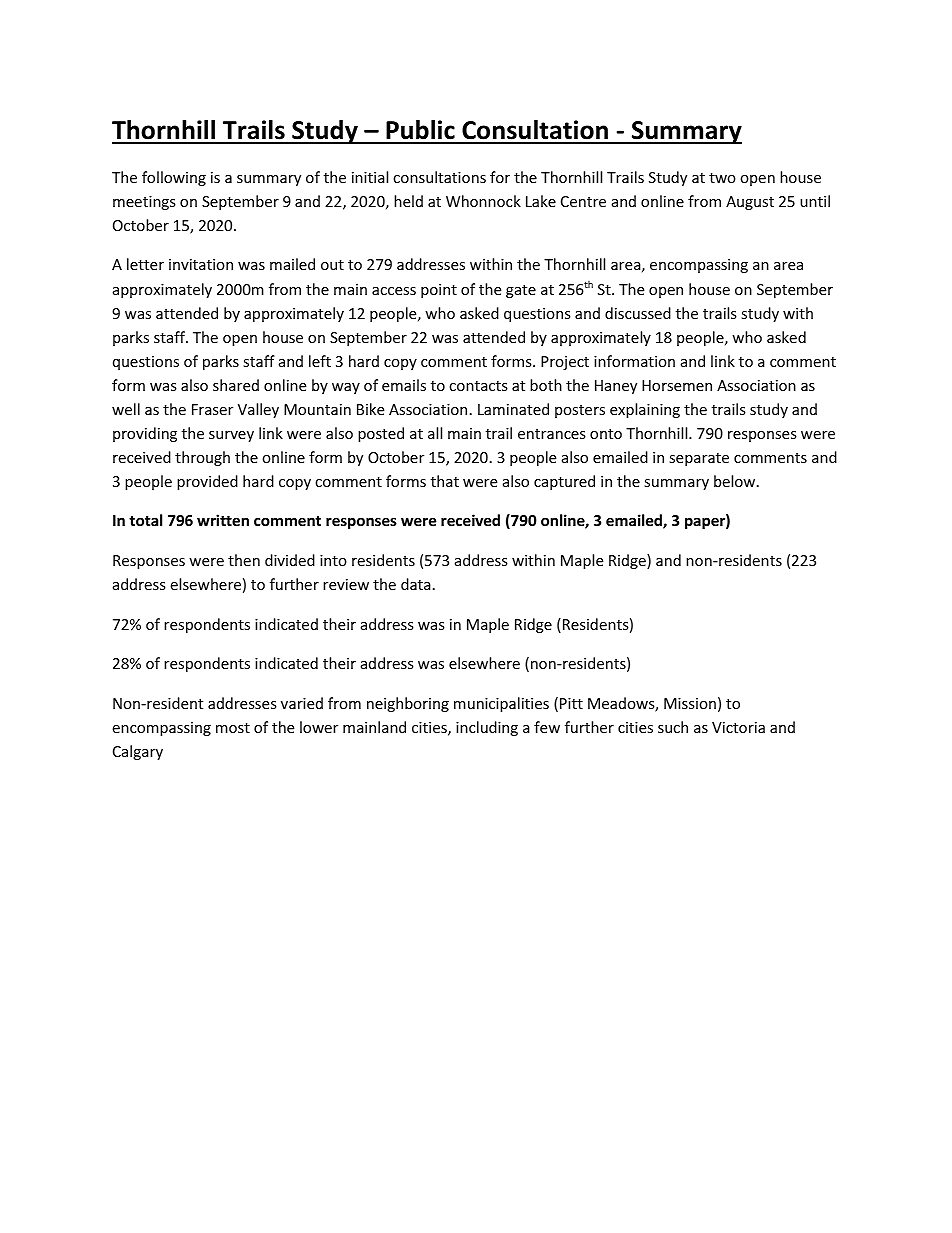 The width and height of the screenshot is (952, 1233). What do you see at coordinates (677, 385) in the screenshot?
I see `Horsemen` at bounding box center [677, 385].
